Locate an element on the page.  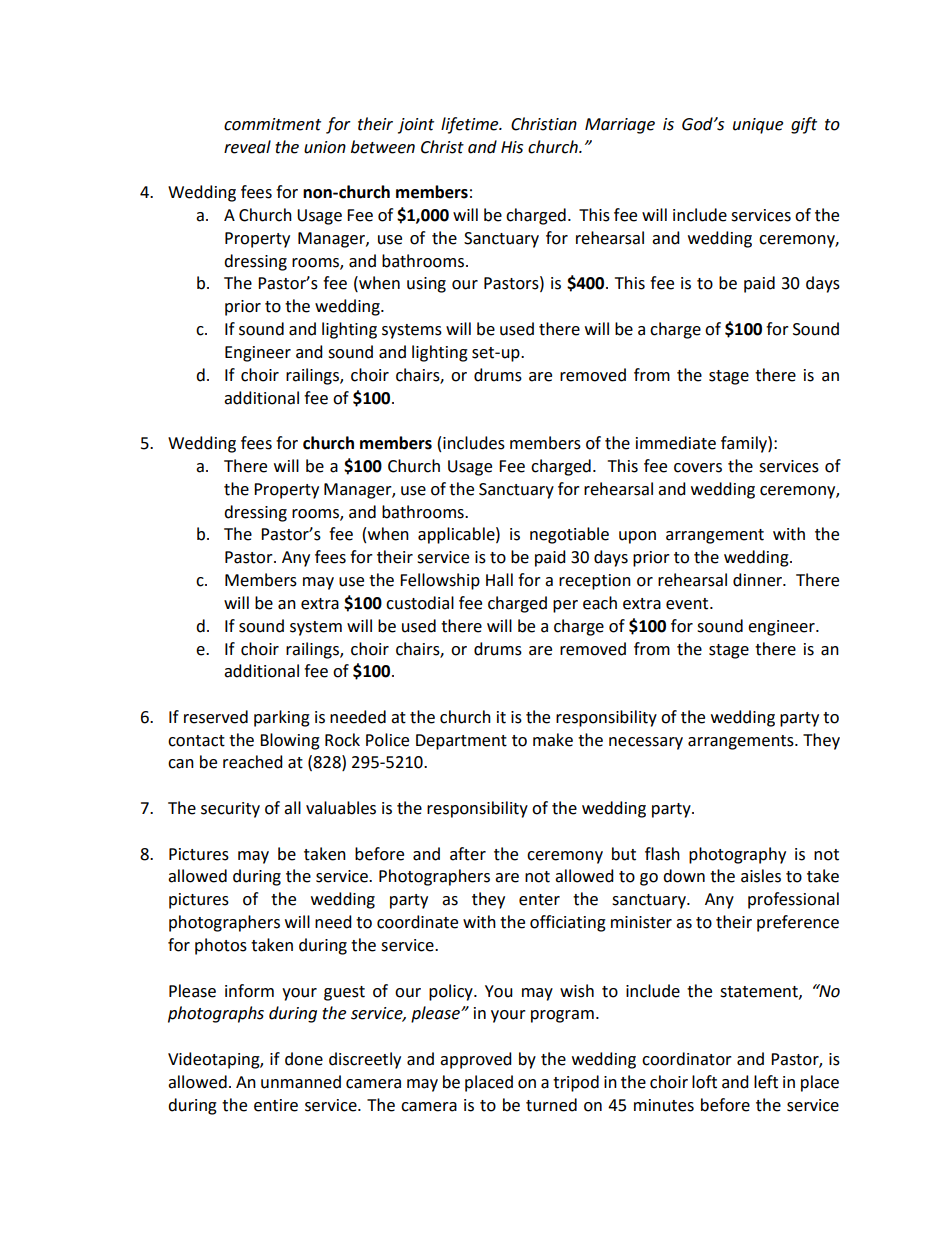
reveal is located at coordinates (247, 147).
